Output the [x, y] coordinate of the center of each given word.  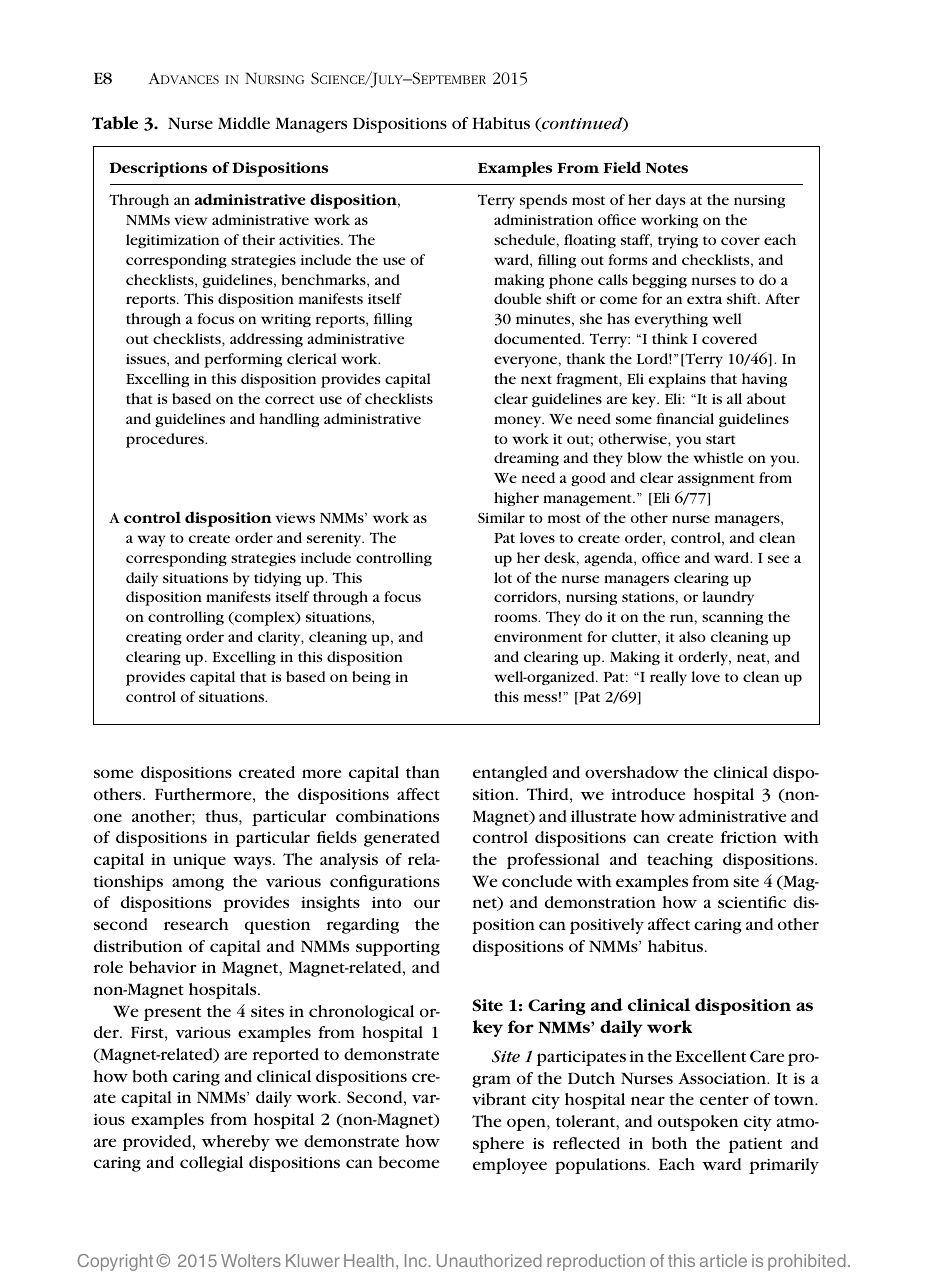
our [427, 903]
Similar [501, 517]
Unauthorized [489, 1260]
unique [199, 861]
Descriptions [158, 169]
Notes [667, 168]
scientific [752, 902]
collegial [211, 1164]
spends [543, 201]
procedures [166, 440]
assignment [716, 479]
